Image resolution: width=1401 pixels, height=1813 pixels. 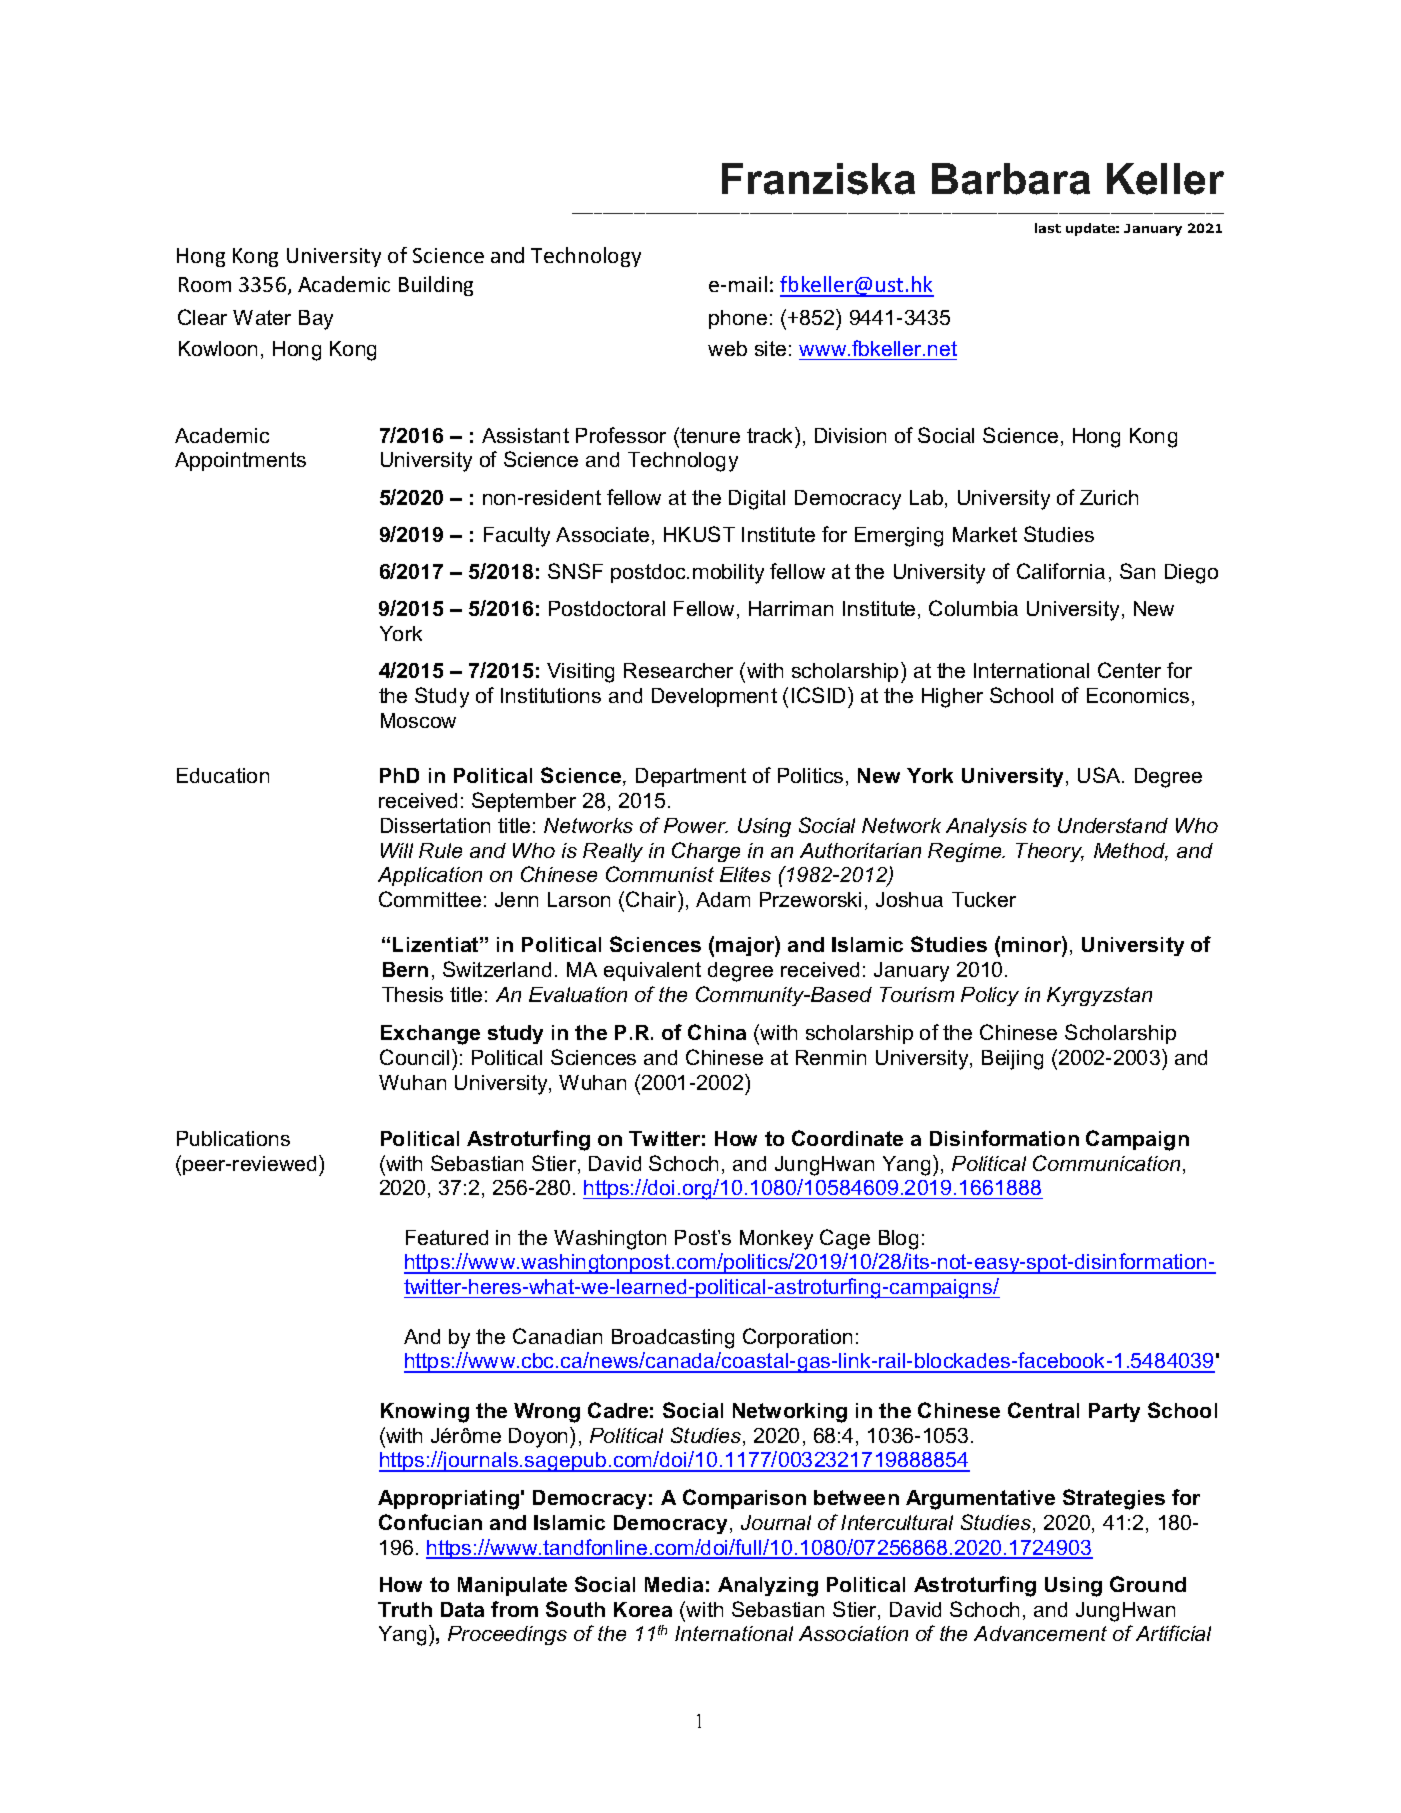 What do you see at coordinates (1040, 1633) in the screenshot?
I see `Advancement` at bounding box center [1040, 1633].
